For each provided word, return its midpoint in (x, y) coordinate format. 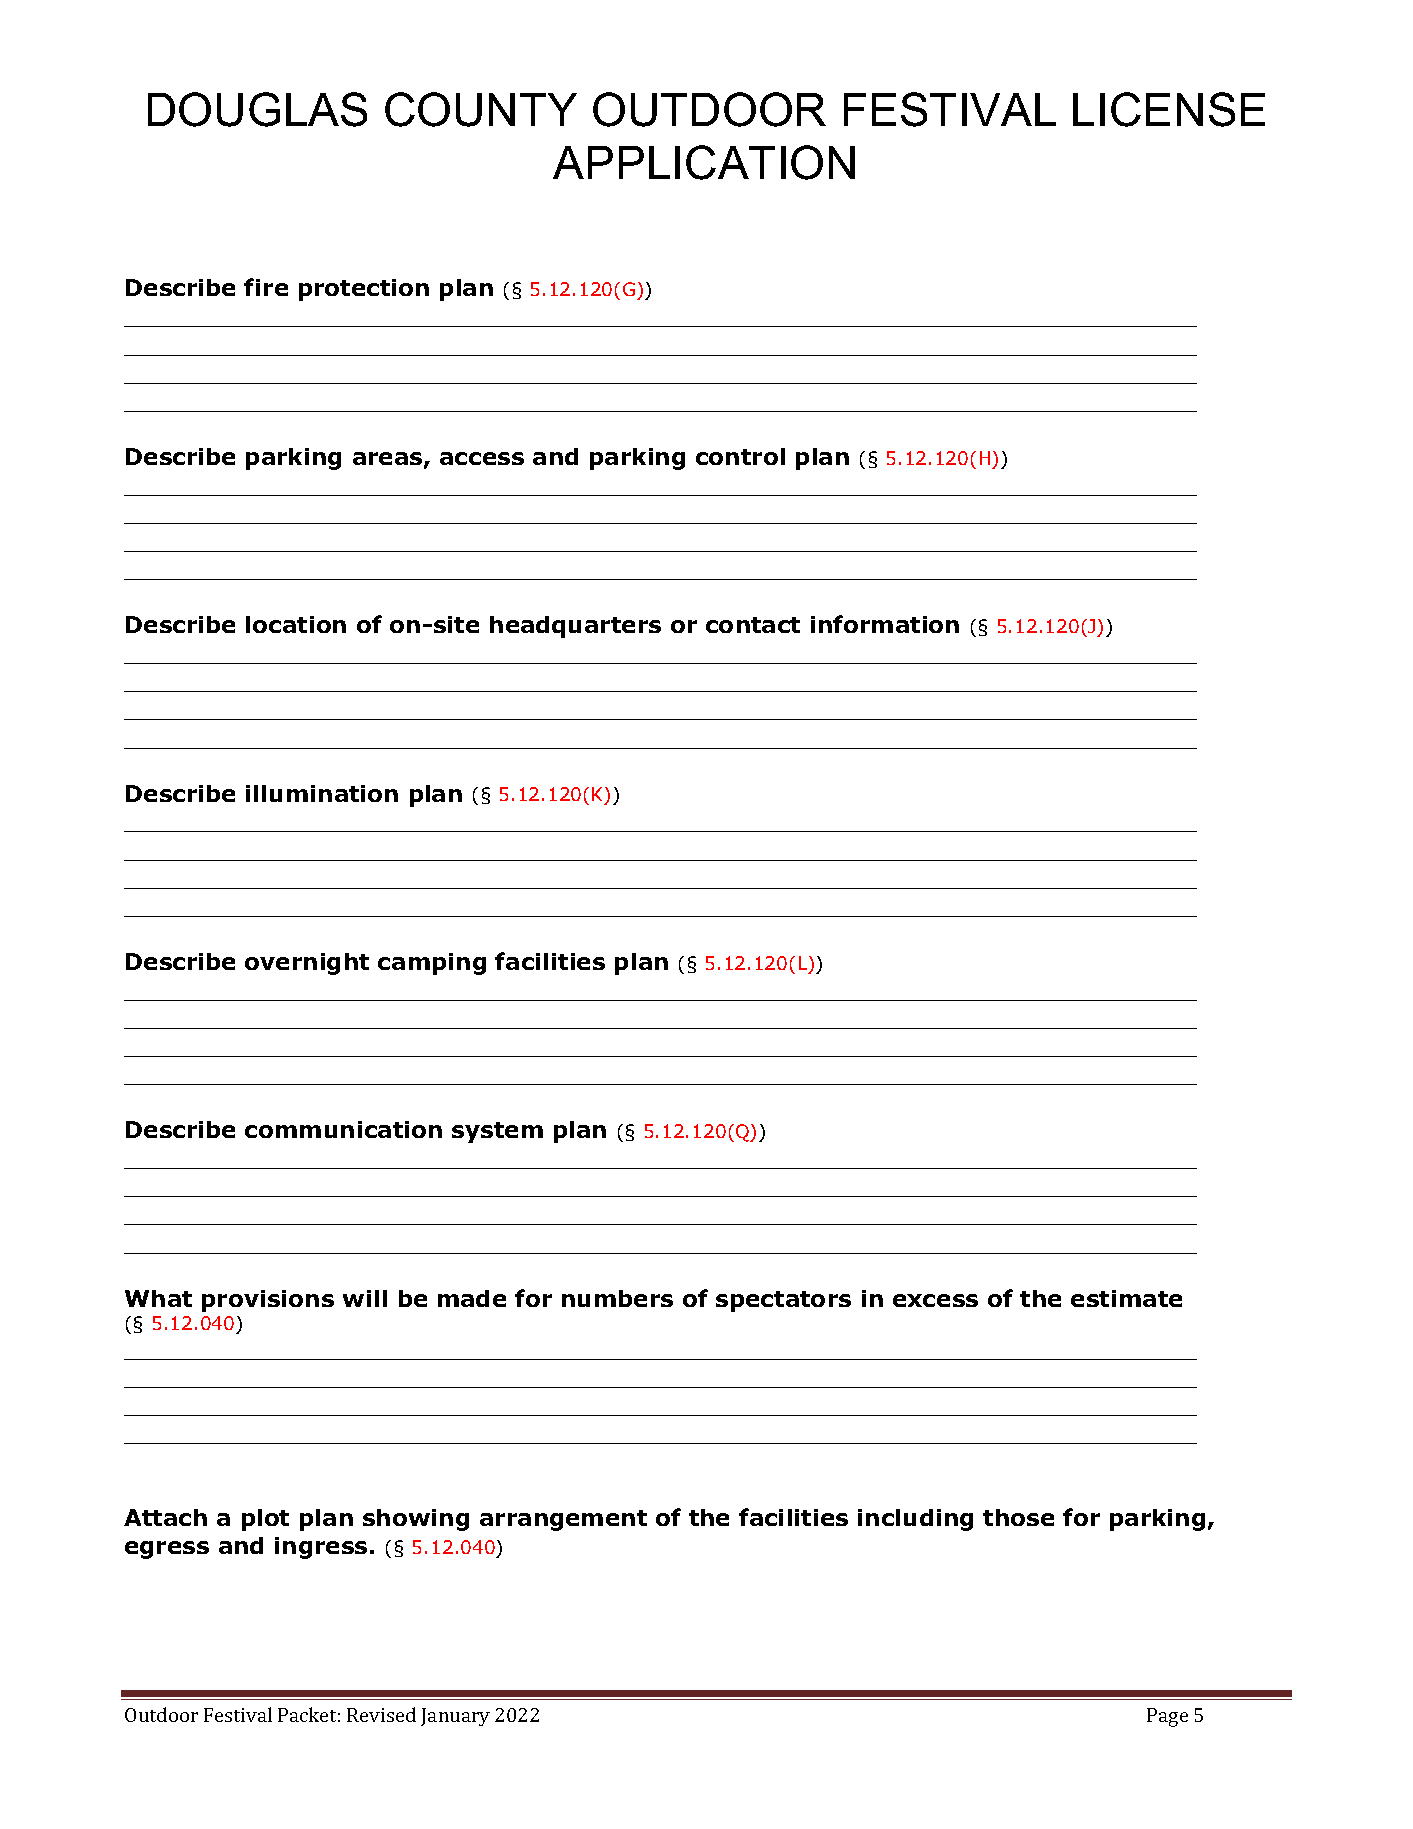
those (1018, 1517)
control (740, 456)
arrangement (563, 1520)
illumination (322, 793)
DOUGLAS (257, 109)
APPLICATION (704, 162)
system (497, 1132)
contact (753, 625)
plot (265, 1520)
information (885, 624)
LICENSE (1169, 109)
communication (343, 1129)
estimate (1126, 1298)
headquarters (575, 627)
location (296, 624)
